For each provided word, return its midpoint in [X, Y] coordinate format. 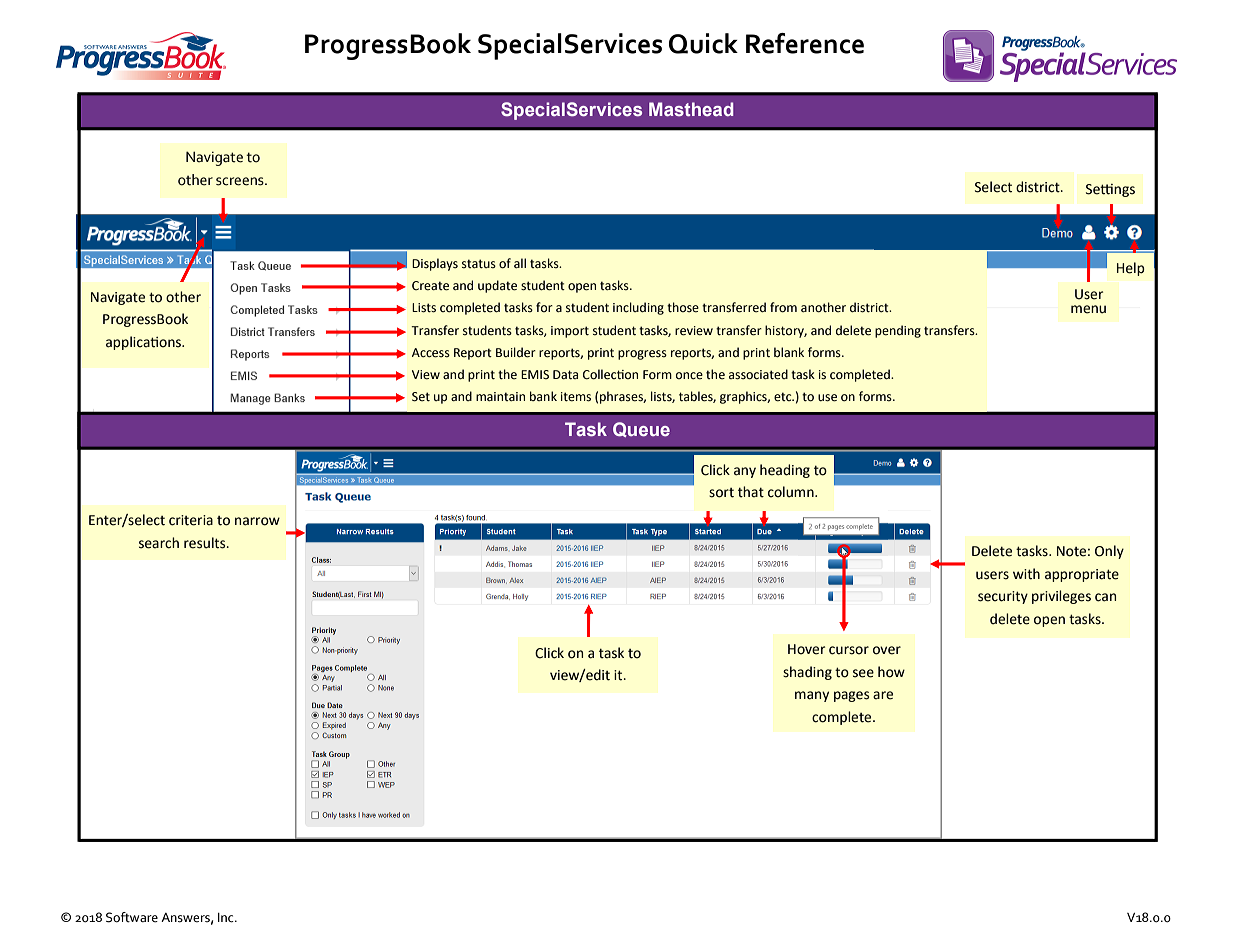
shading [807, 673]
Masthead [691, 109]
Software [132, 917]
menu [1088, 309]
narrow [257, 521]
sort [721, 493]
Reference [805, 43]
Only [1109, 552]
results [206, 543]
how [891, 672]
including [638, 308]
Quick [703, 43]
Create [430, 286]
